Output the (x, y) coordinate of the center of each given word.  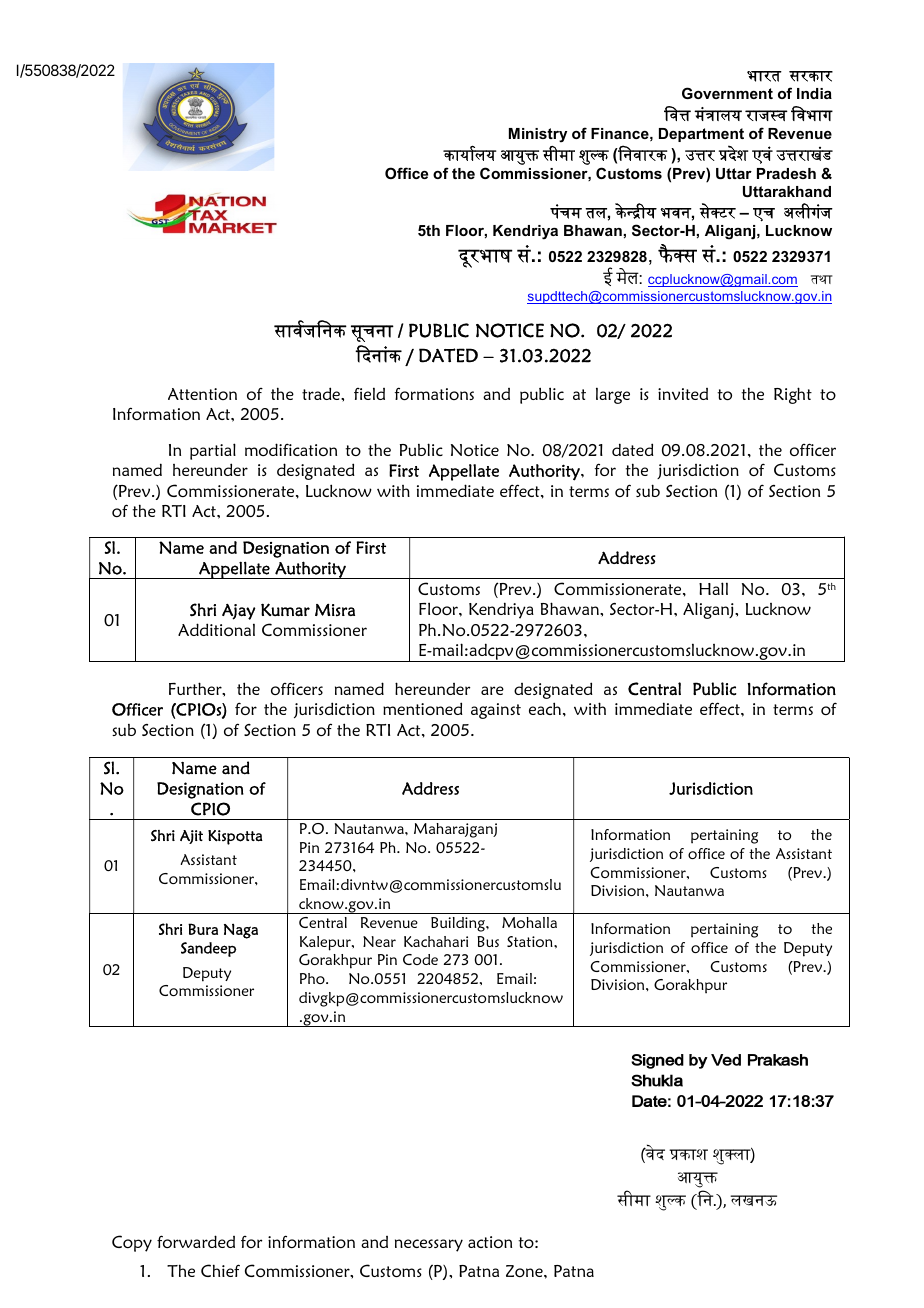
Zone (525, 1271)
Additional (216, 629)
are (492, 690)
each (545, 708)
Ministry (538, 135)
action (490, 1242)
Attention (202, 394)
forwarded (196, 1241)
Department (701, 135)
